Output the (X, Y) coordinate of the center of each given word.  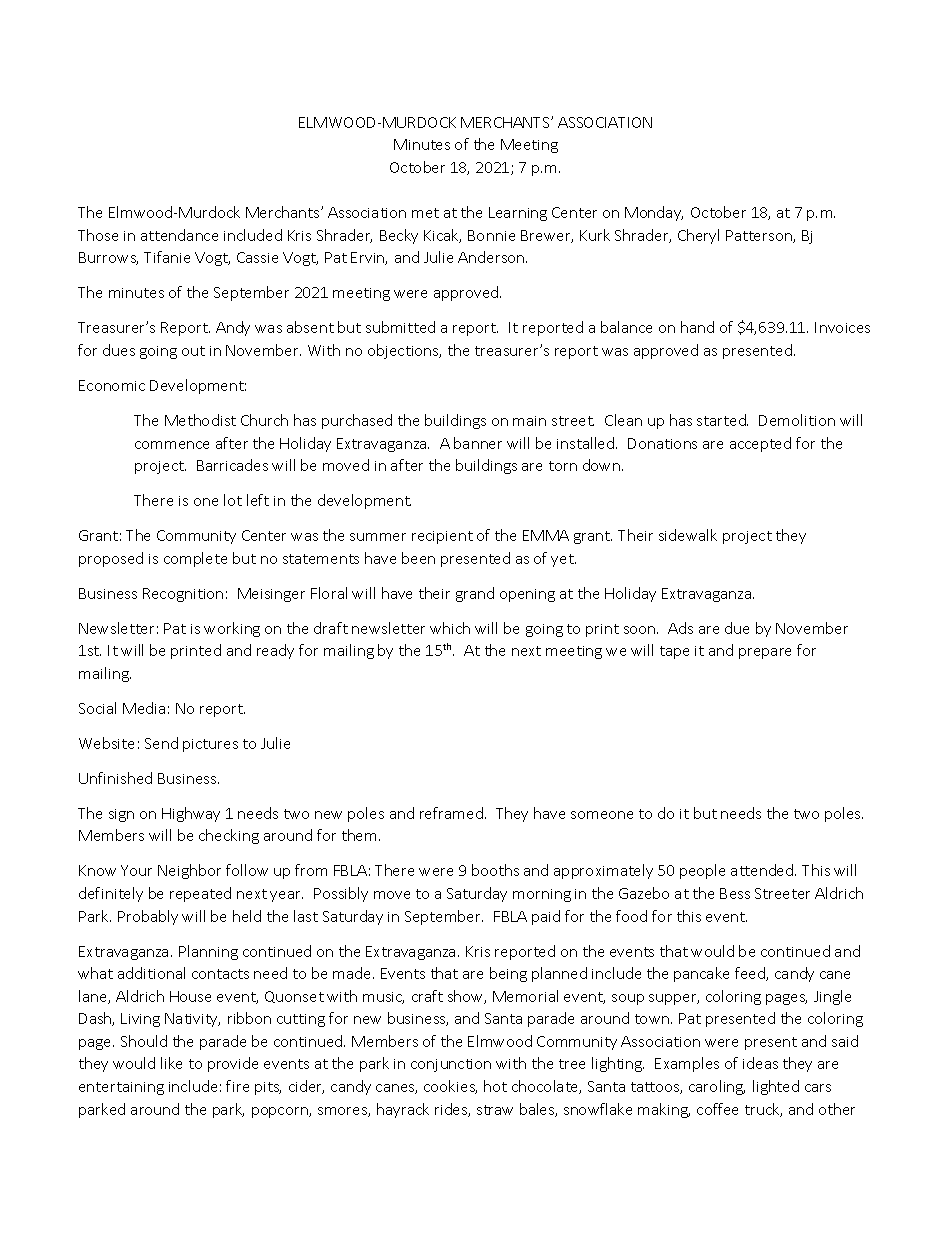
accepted (760, 444)
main (529, 421)
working (232, 629)
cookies (450, 1087)
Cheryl (698, 236)
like (171, 1063)
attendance (179, 235)
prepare (765, 653)
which (450, 628)
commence (172, 445)
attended (763, 870)
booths (495, 870)
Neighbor (189, 871)
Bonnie (491, 235)
